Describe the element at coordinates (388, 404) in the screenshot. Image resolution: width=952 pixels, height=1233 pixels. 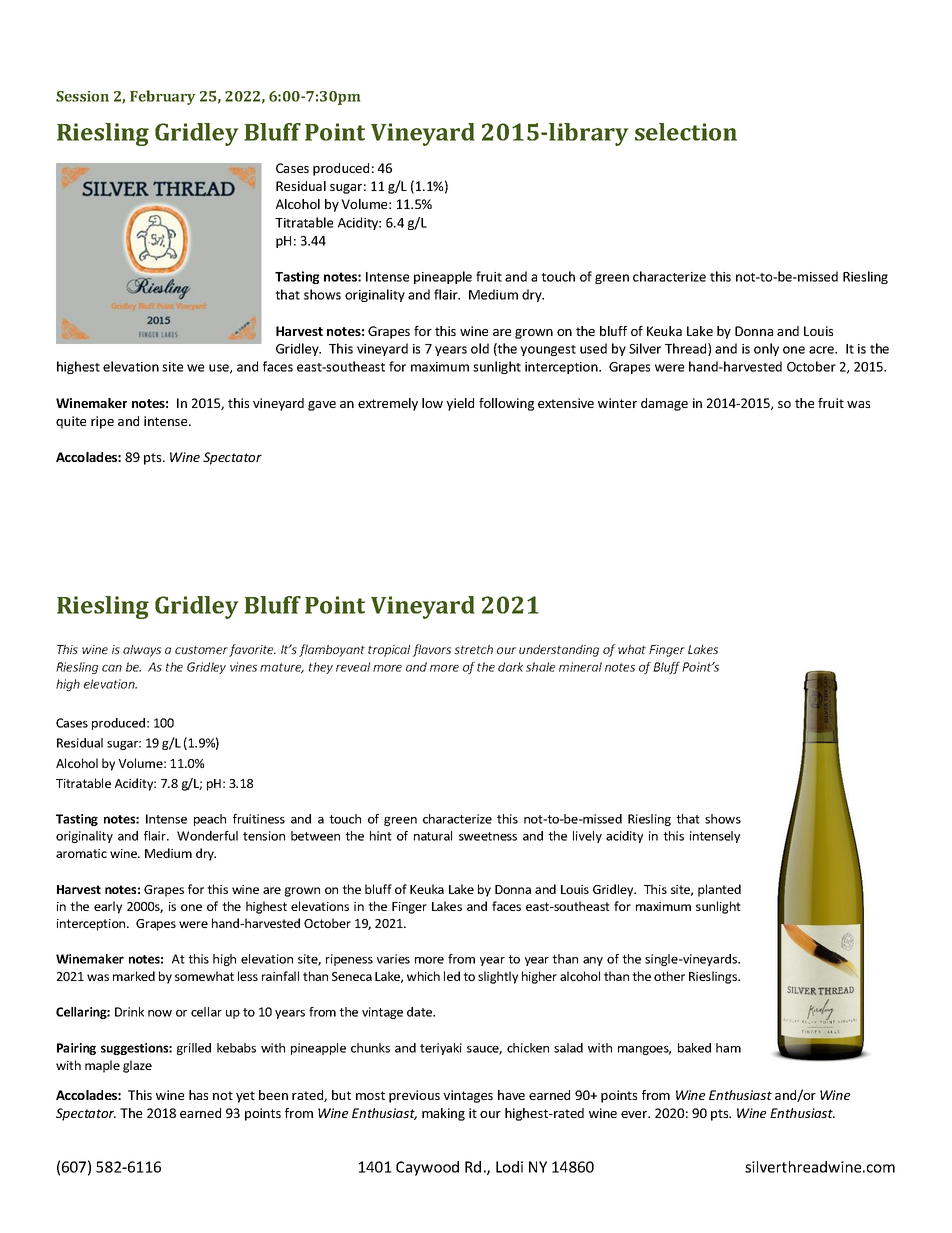
I see `extremely` at that location.
